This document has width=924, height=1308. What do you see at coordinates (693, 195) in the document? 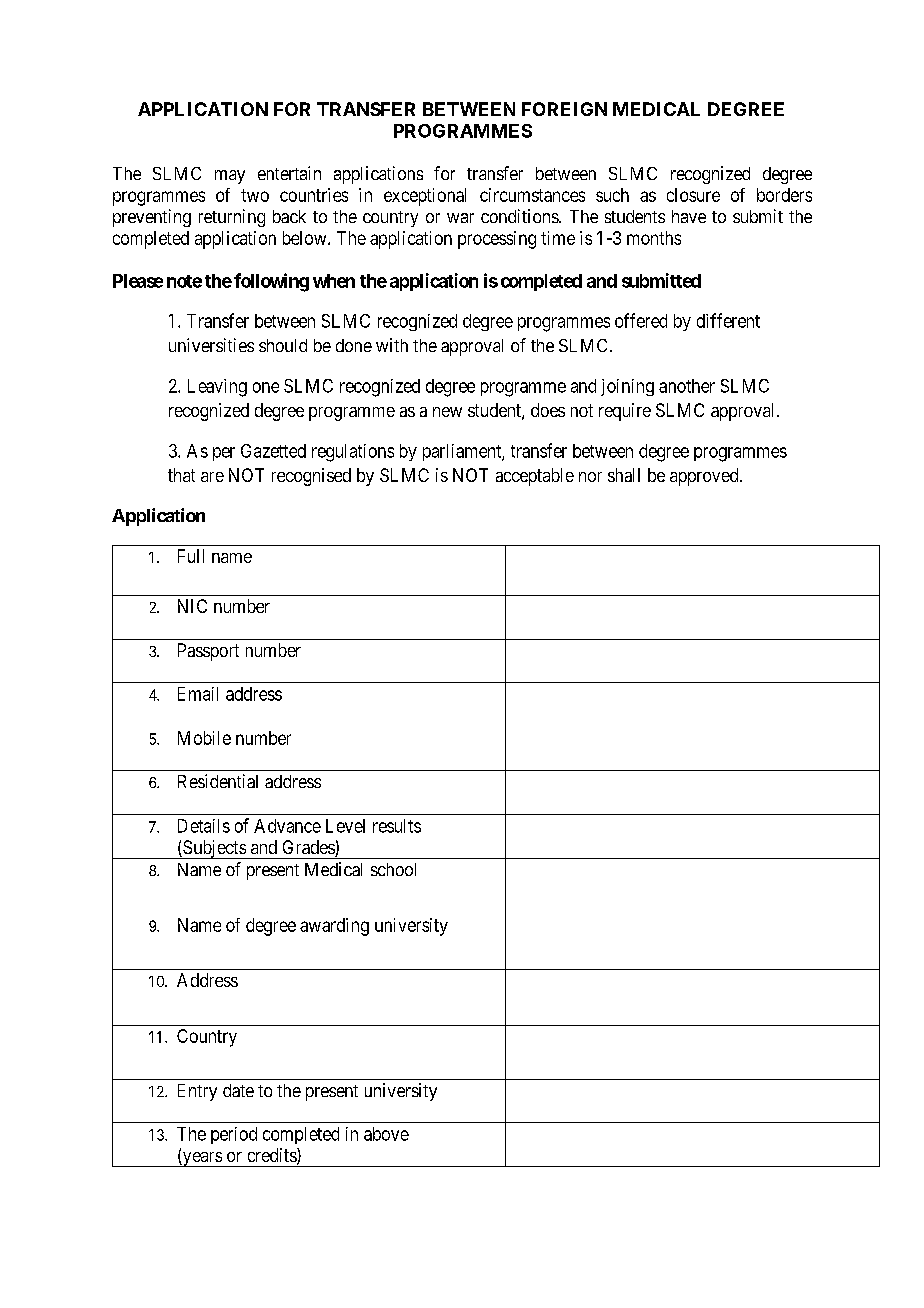
I see `closure` at bounding box center [693, 195].
